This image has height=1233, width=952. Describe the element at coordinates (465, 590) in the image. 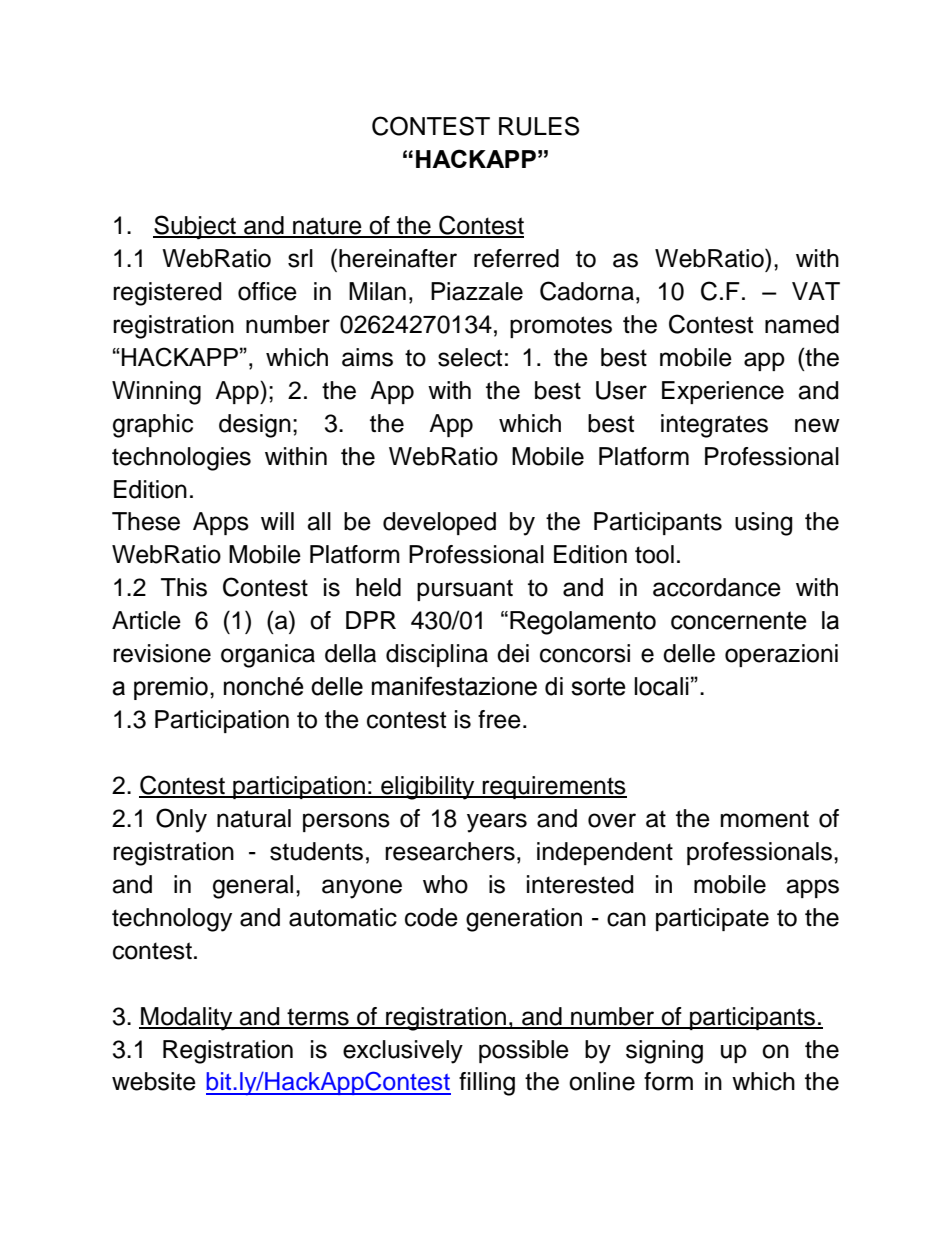

I see `pursuant` at that location.
